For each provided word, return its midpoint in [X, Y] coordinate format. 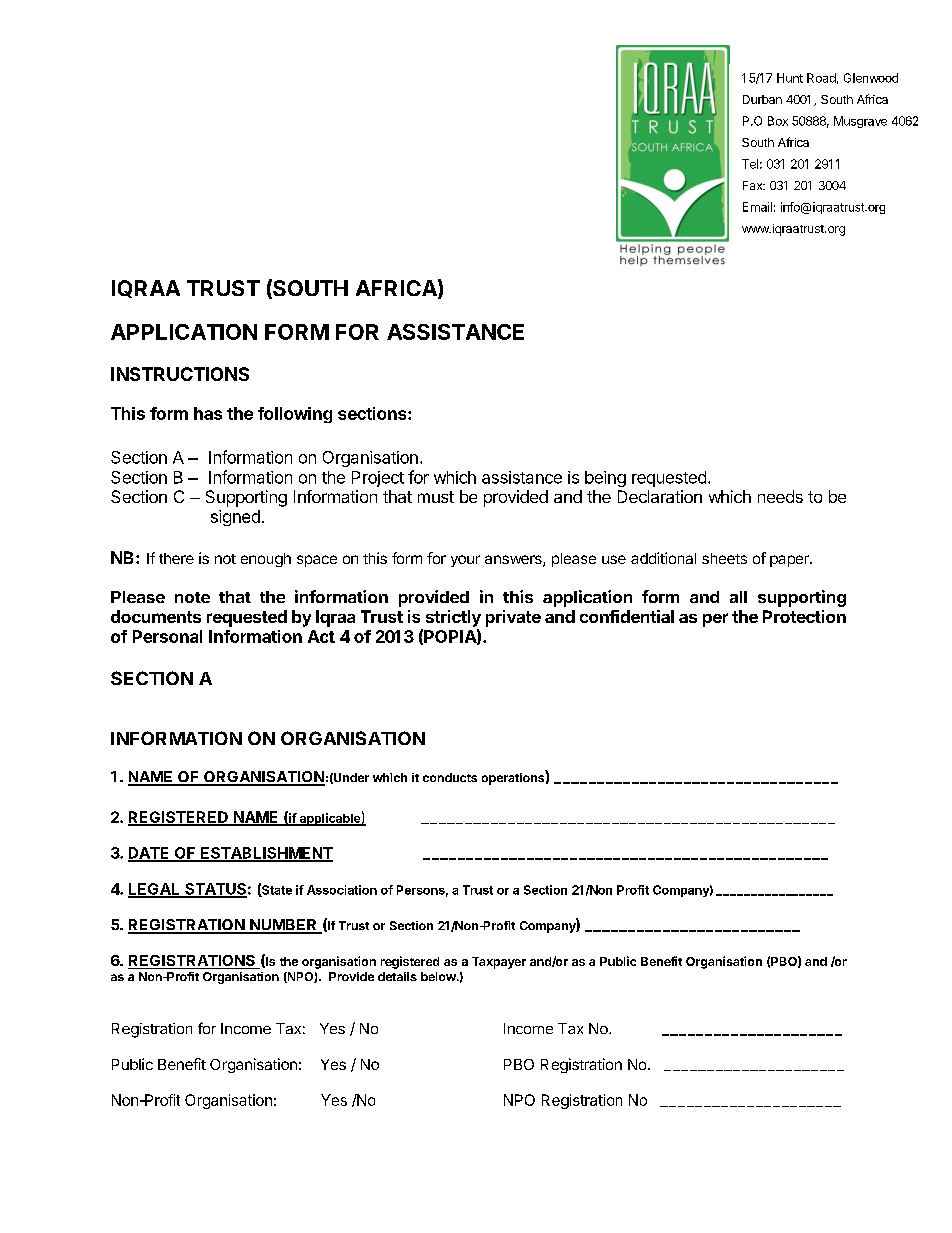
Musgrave [860, 122]
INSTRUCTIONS [180, 374]
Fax [754, 185]
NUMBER [283, 926]
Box [778, 121]
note [192, 597]
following [295, 415]
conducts [450, 777]
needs [780, 496]
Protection [804, 616]
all [738, 597]
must [436, 497]
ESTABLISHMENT [266, 854]
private [513, 618]
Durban [762, 99]
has [208, 413]
